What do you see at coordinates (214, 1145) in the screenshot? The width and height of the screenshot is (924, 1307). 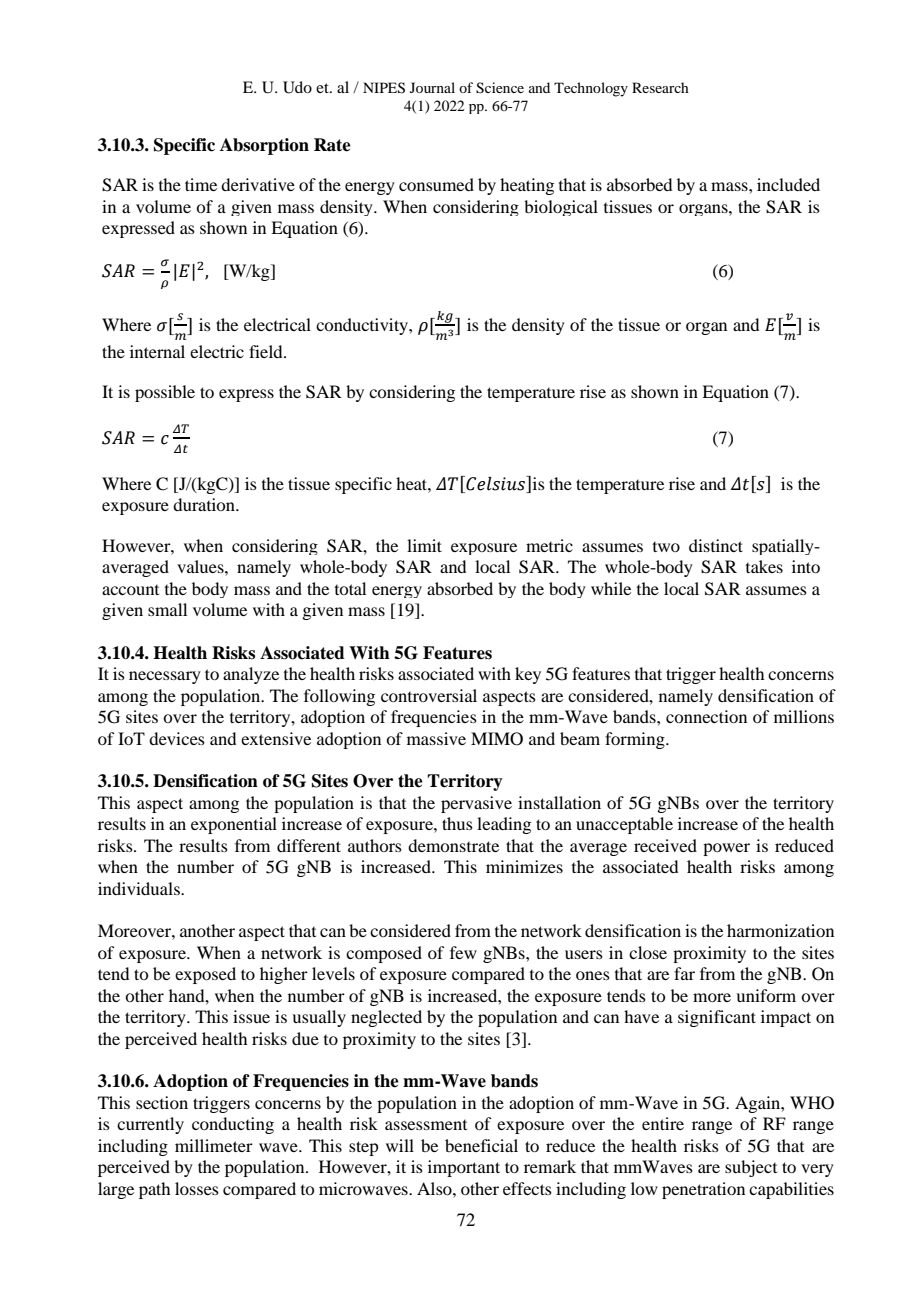 I see `millimeter` at bounding box center [214, 1145].
